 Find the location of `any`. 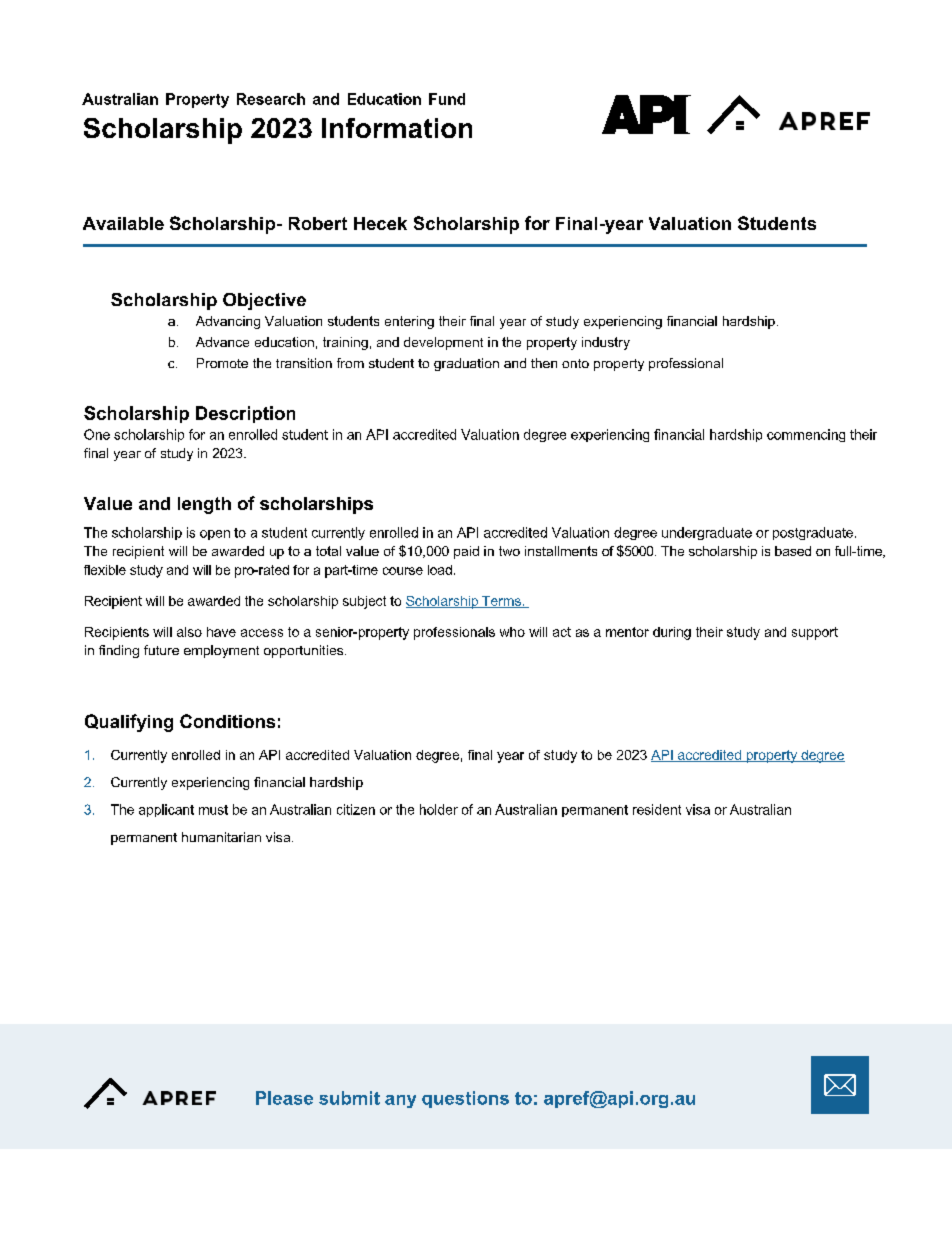

any is located at coordinates (400, 1101).
